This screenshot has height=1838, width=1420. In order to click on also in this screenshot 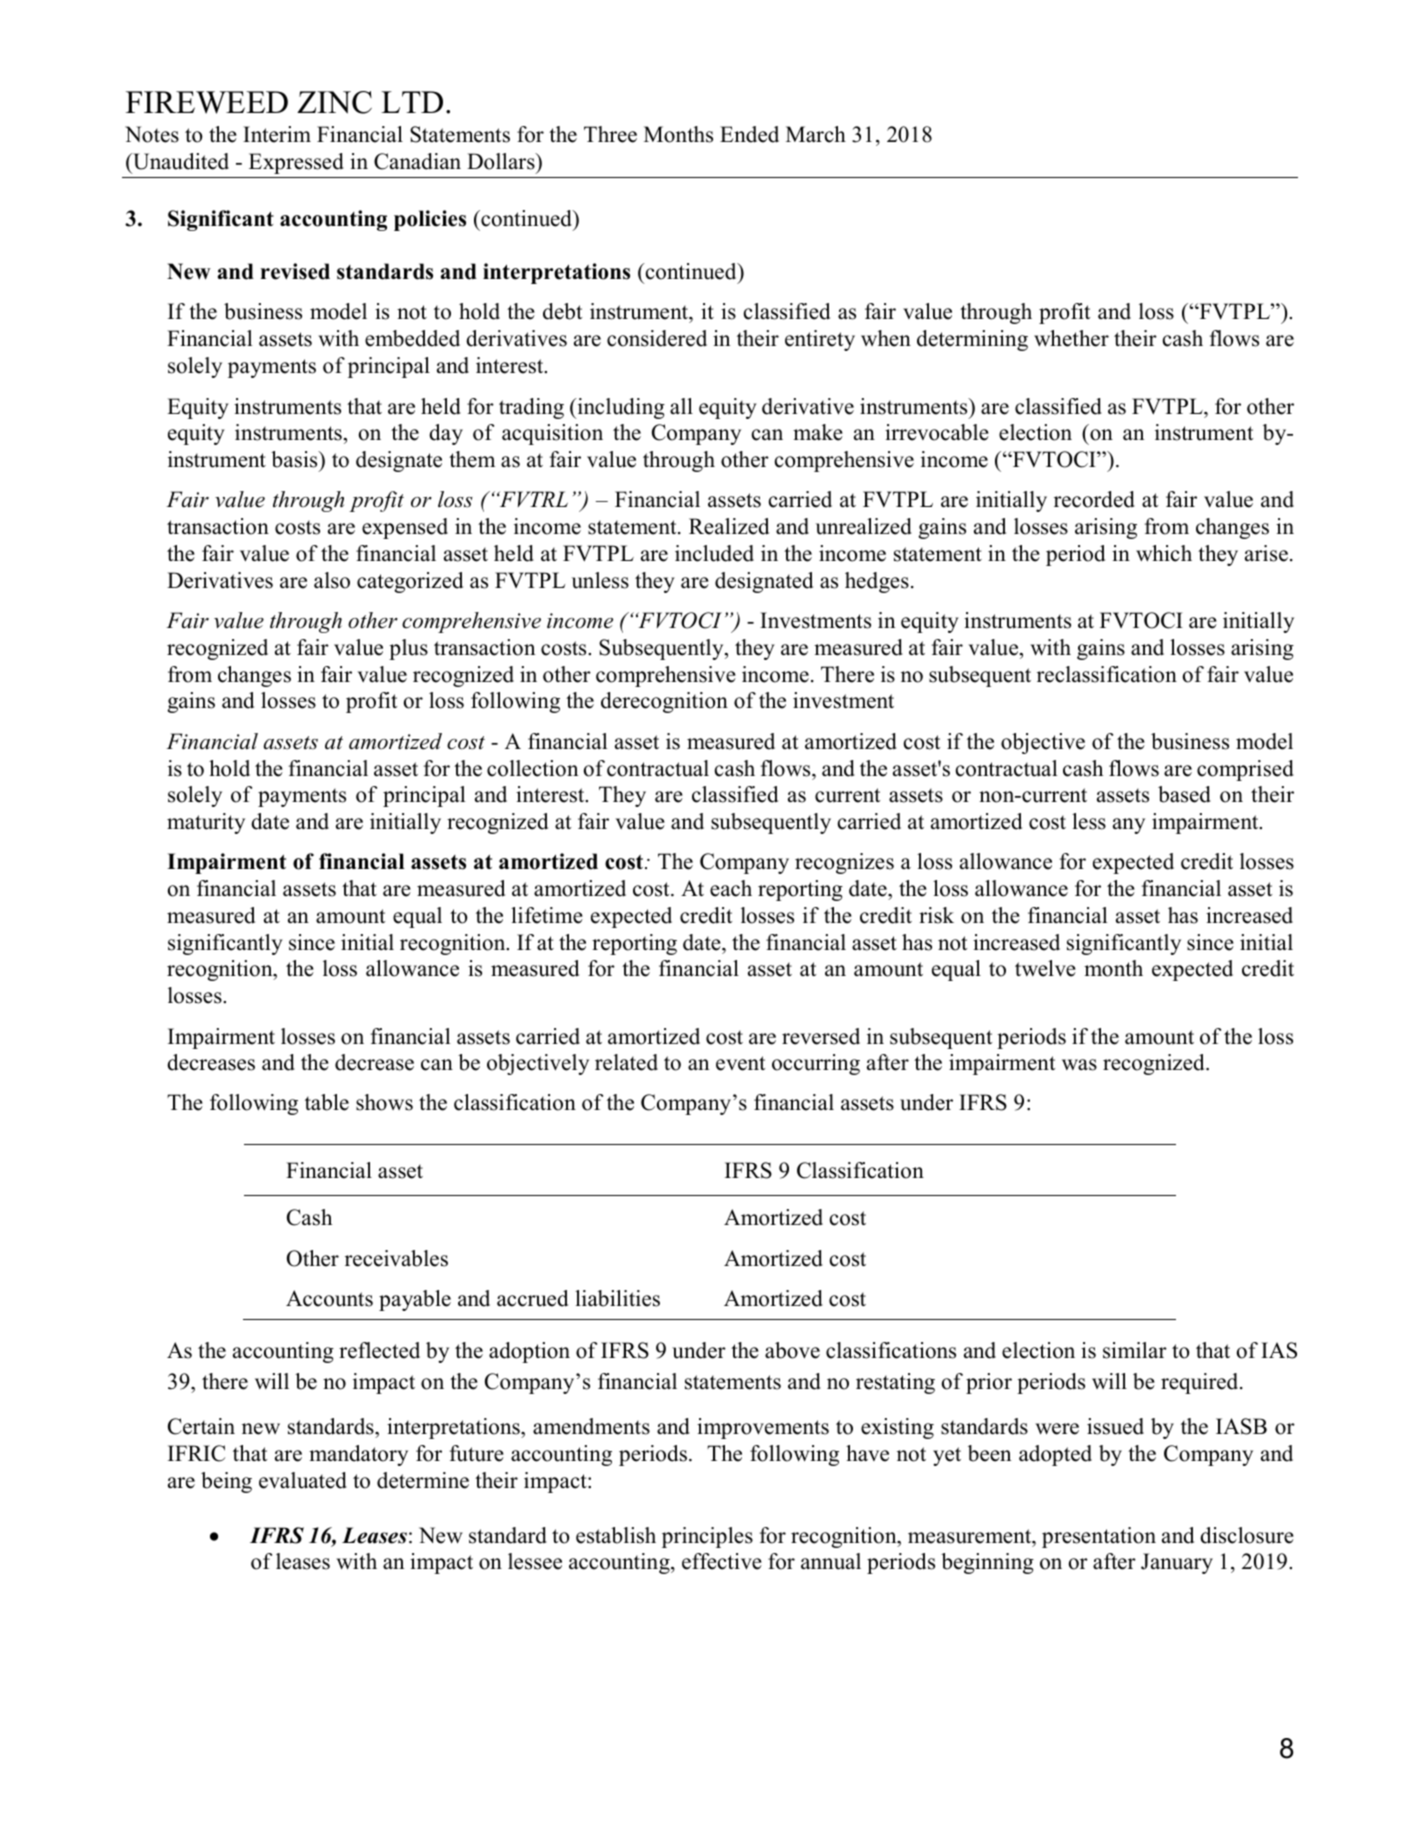, I will do `click(332, 580)`.
